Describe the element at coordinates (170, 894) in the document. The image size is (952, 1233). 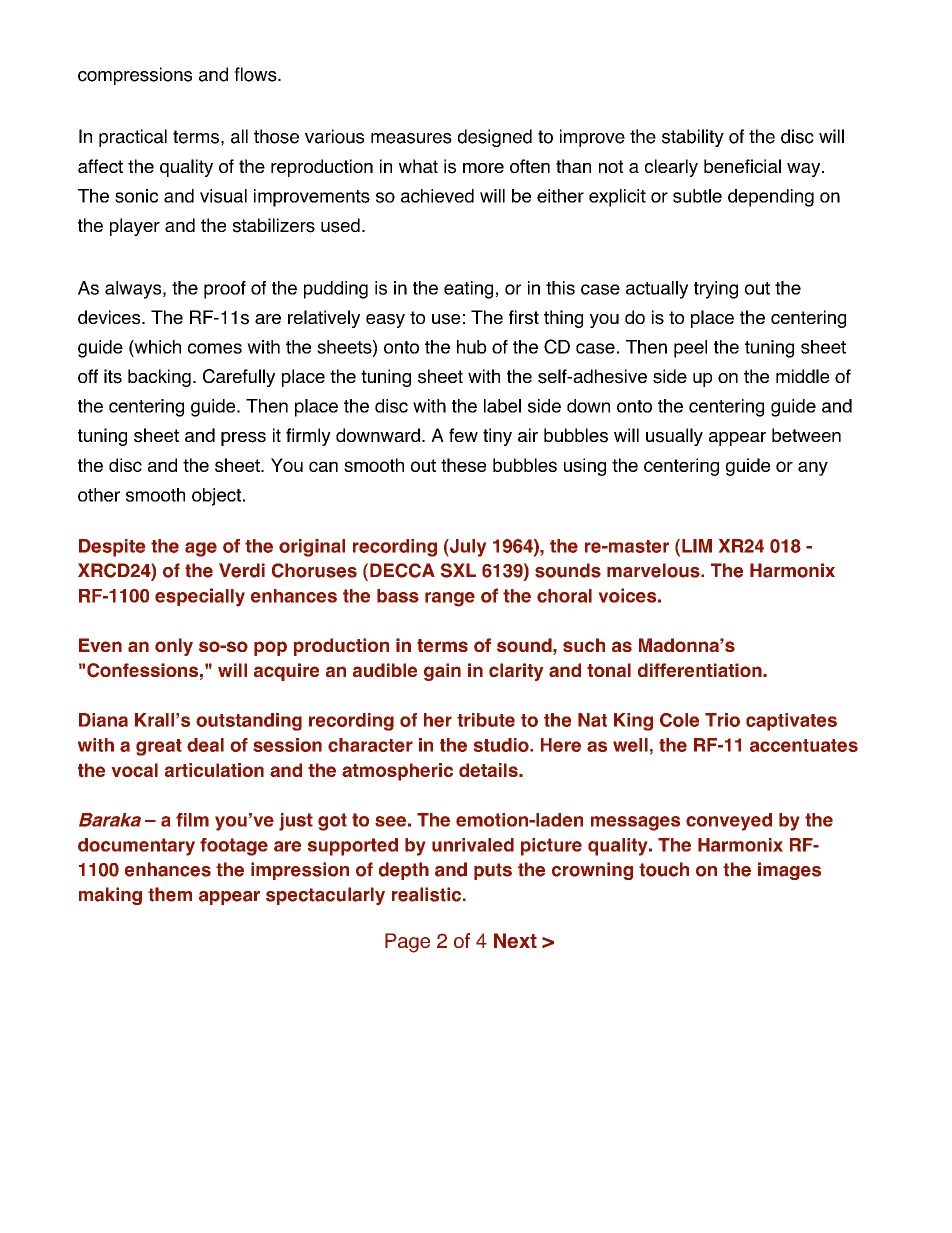
I see `them` at that location.
